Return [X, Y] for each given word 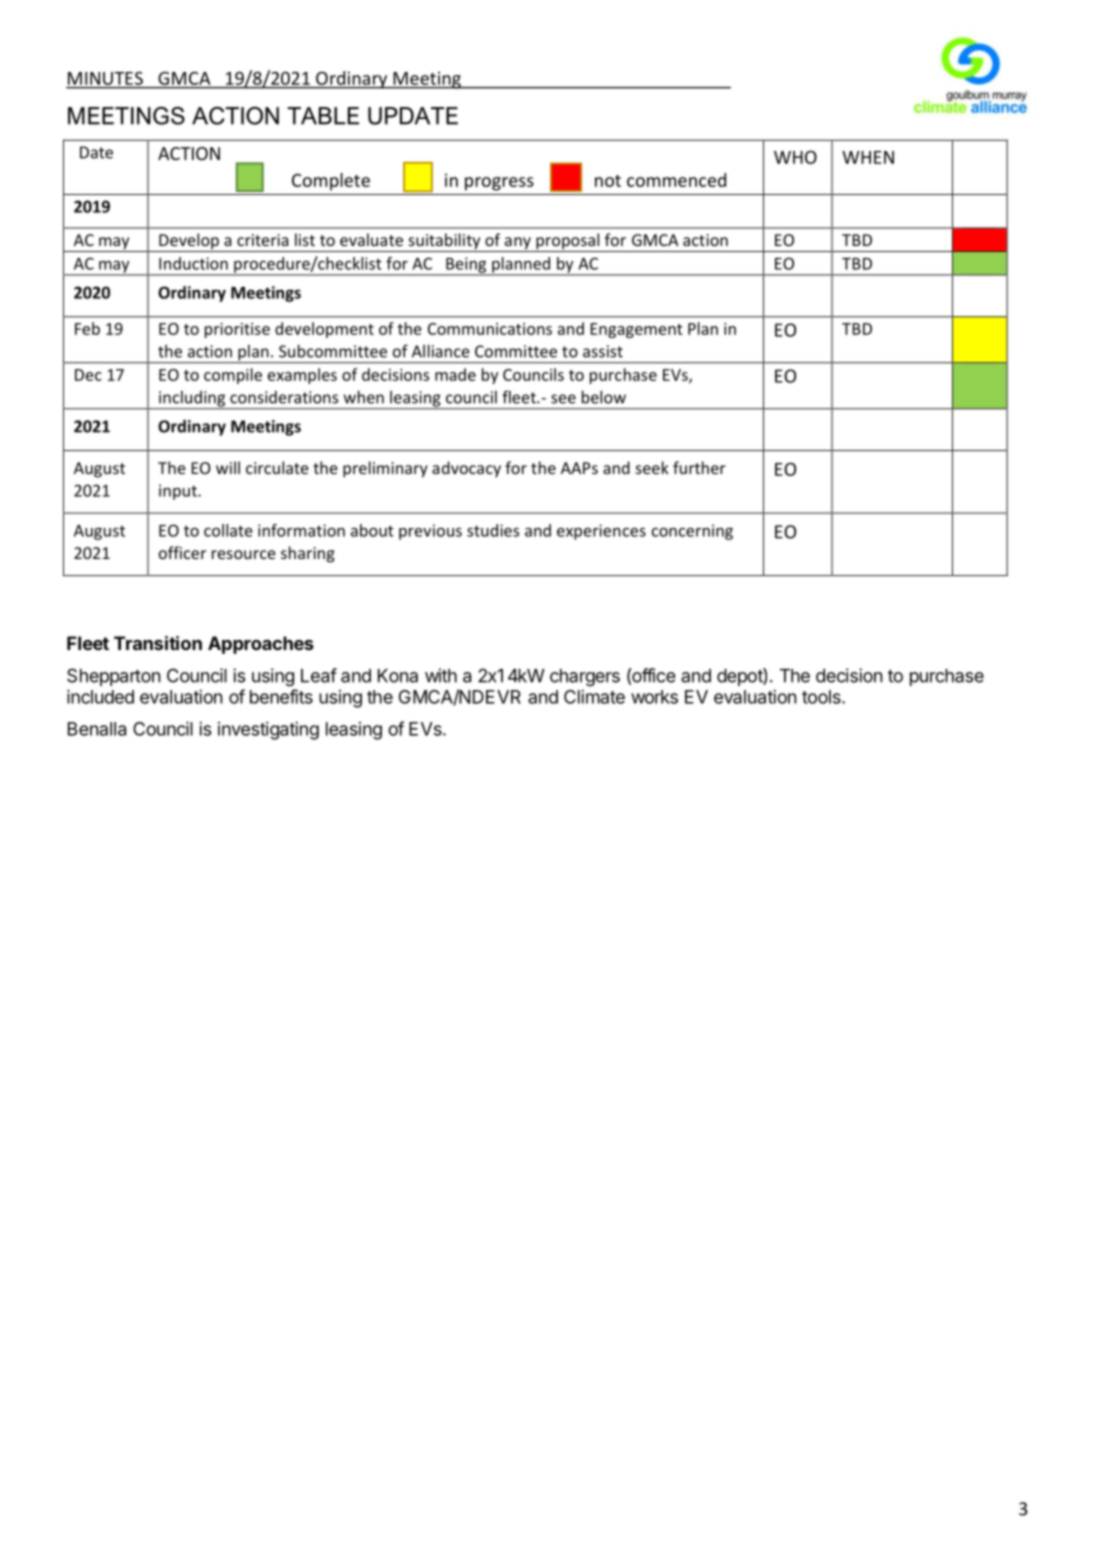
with [441, 675]
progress [499, 184]
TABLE [323, 116]
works [654, 697]
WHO [795, 157]
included [100, 696]
